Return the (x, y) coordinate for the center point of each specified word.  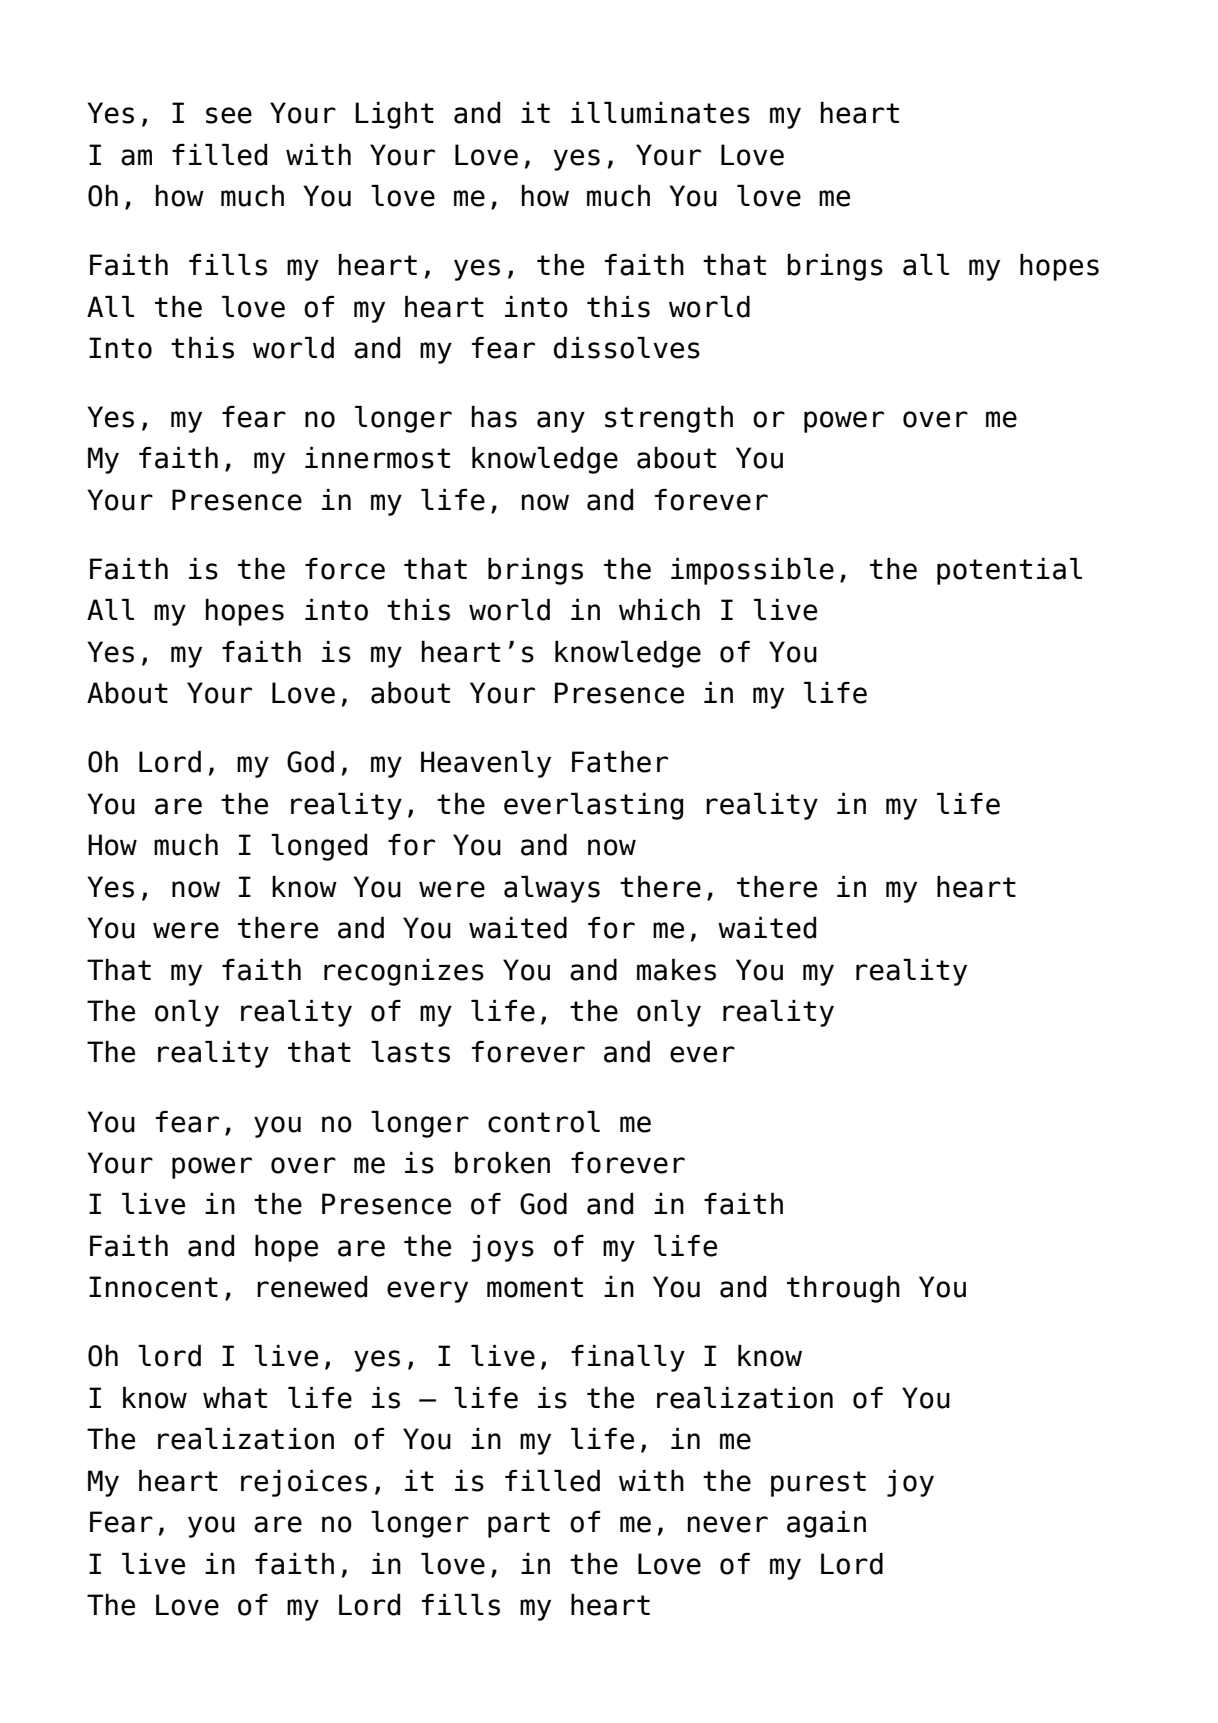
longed (319, 847)
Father (620, 762)
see (229, 115)
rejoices (304, 1483)
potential (1009, 571)
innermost (377, 458)
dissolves (627, 348)
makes (676, 970)
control (544, 1122)
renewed (312, 1287)
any (561, 422)
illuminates (660, 113)
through (843, 1289)
